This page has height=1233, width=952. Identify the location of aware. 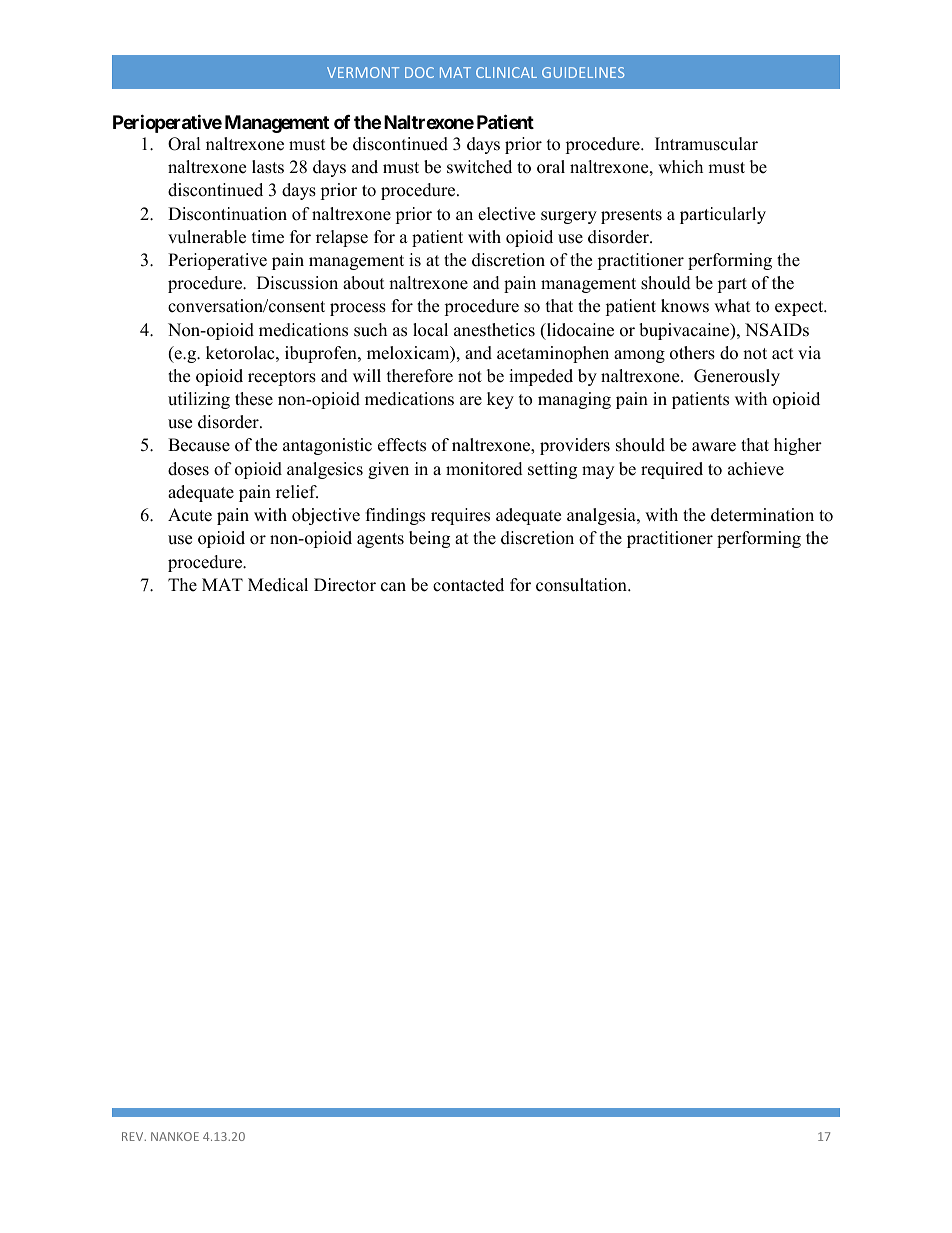
(714, 447).
